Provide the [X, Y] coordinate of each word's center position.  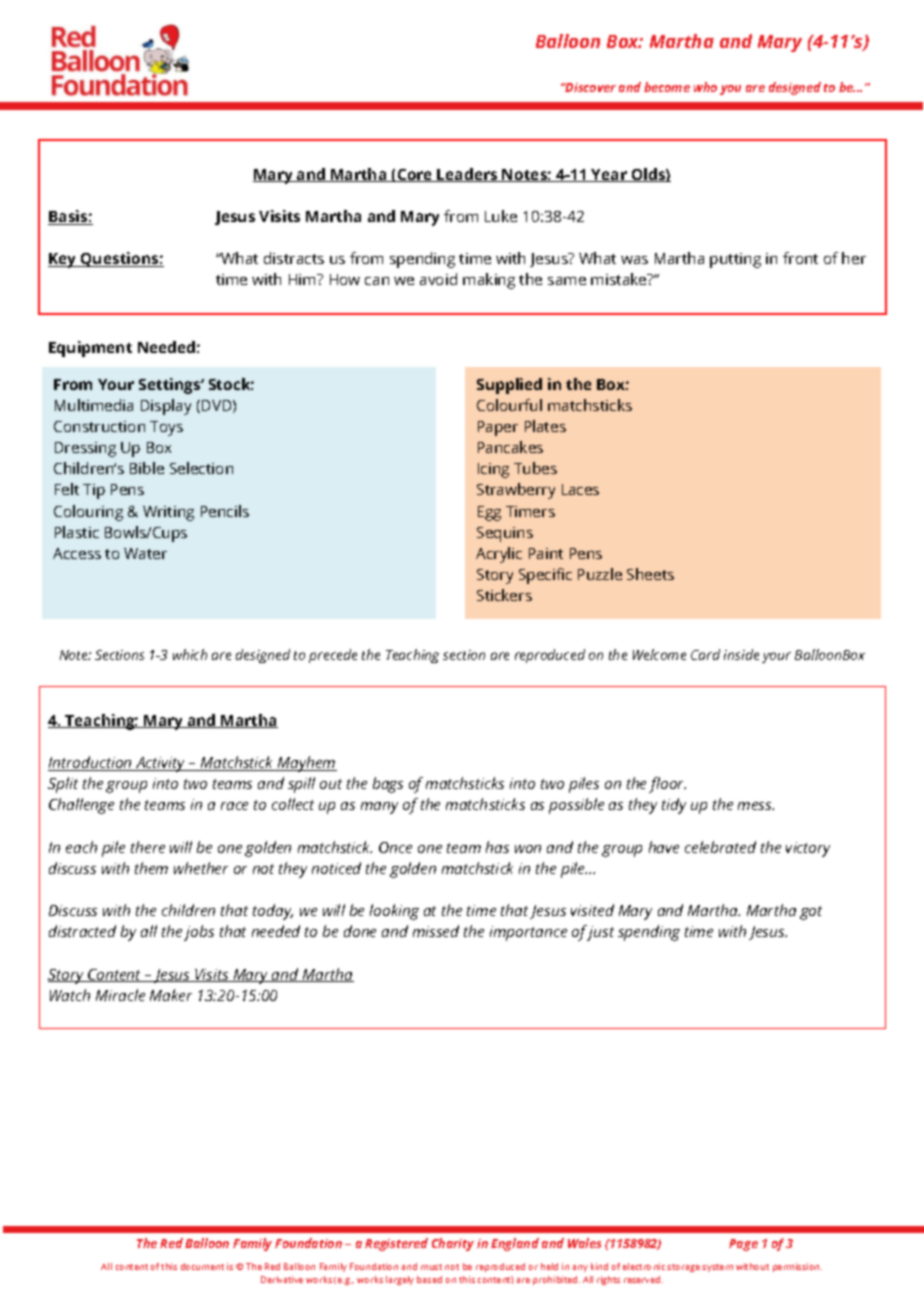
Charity [453, 1244]
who [705, 87]
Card [705, 654]
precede [333, 656]
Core [415, 175]
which [190, 654]
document [202, 1266]
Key [63, 260]
